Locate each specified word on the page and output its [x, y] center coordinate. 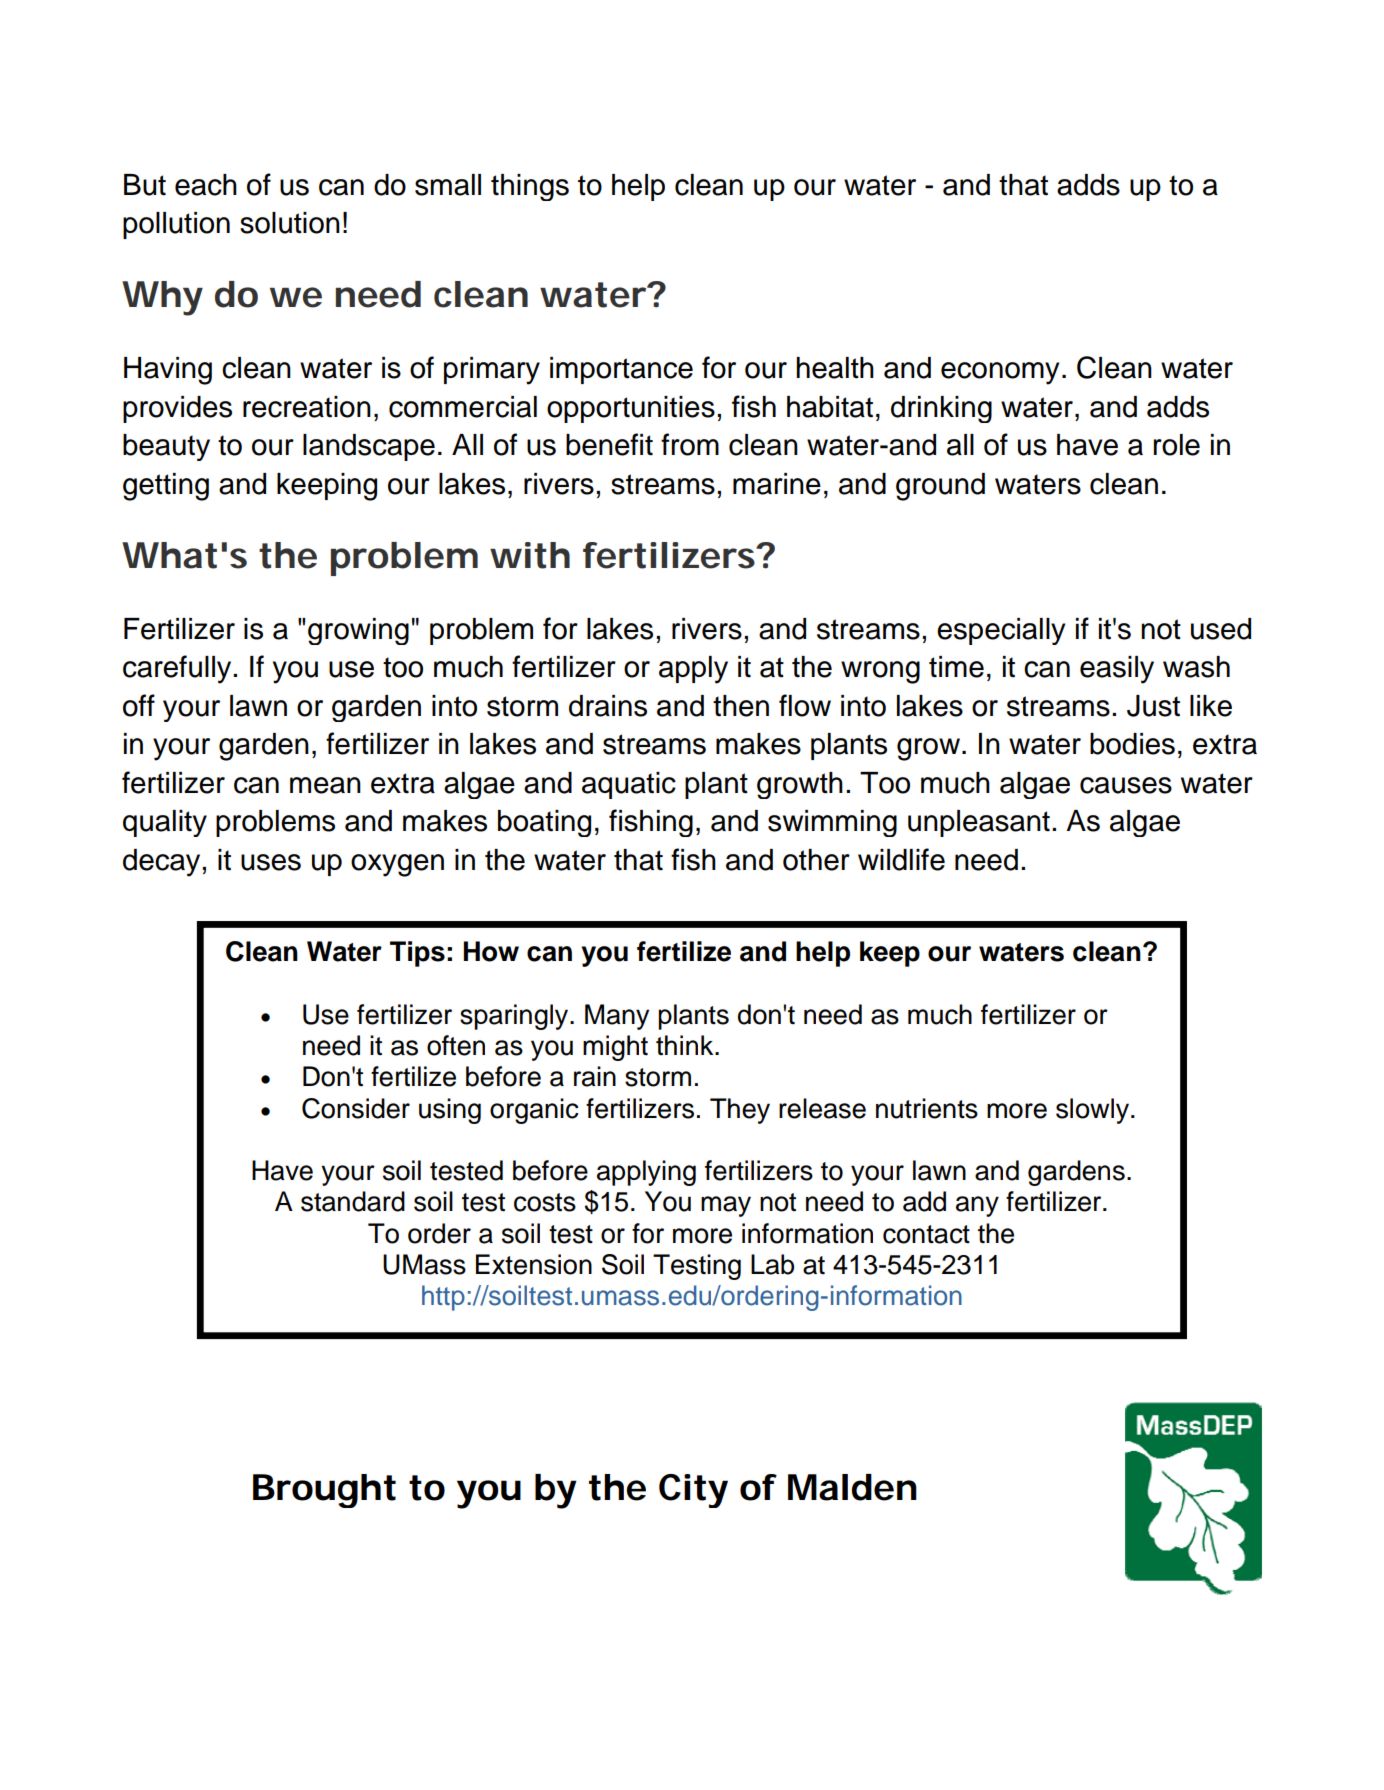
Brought [324, 1491]
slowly [1092, 1111]
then [741, 706]
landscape [369, 447]
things [530, 187]
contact [926, 1234]
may [726, 1206]
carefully [178, 669]
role [1177, 445]
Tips [417, 954]
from [690, 444]
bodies [1132, 744]
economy [1000, 373]
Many [617, 1017]
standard [353, 1201]
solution [290, 223]
